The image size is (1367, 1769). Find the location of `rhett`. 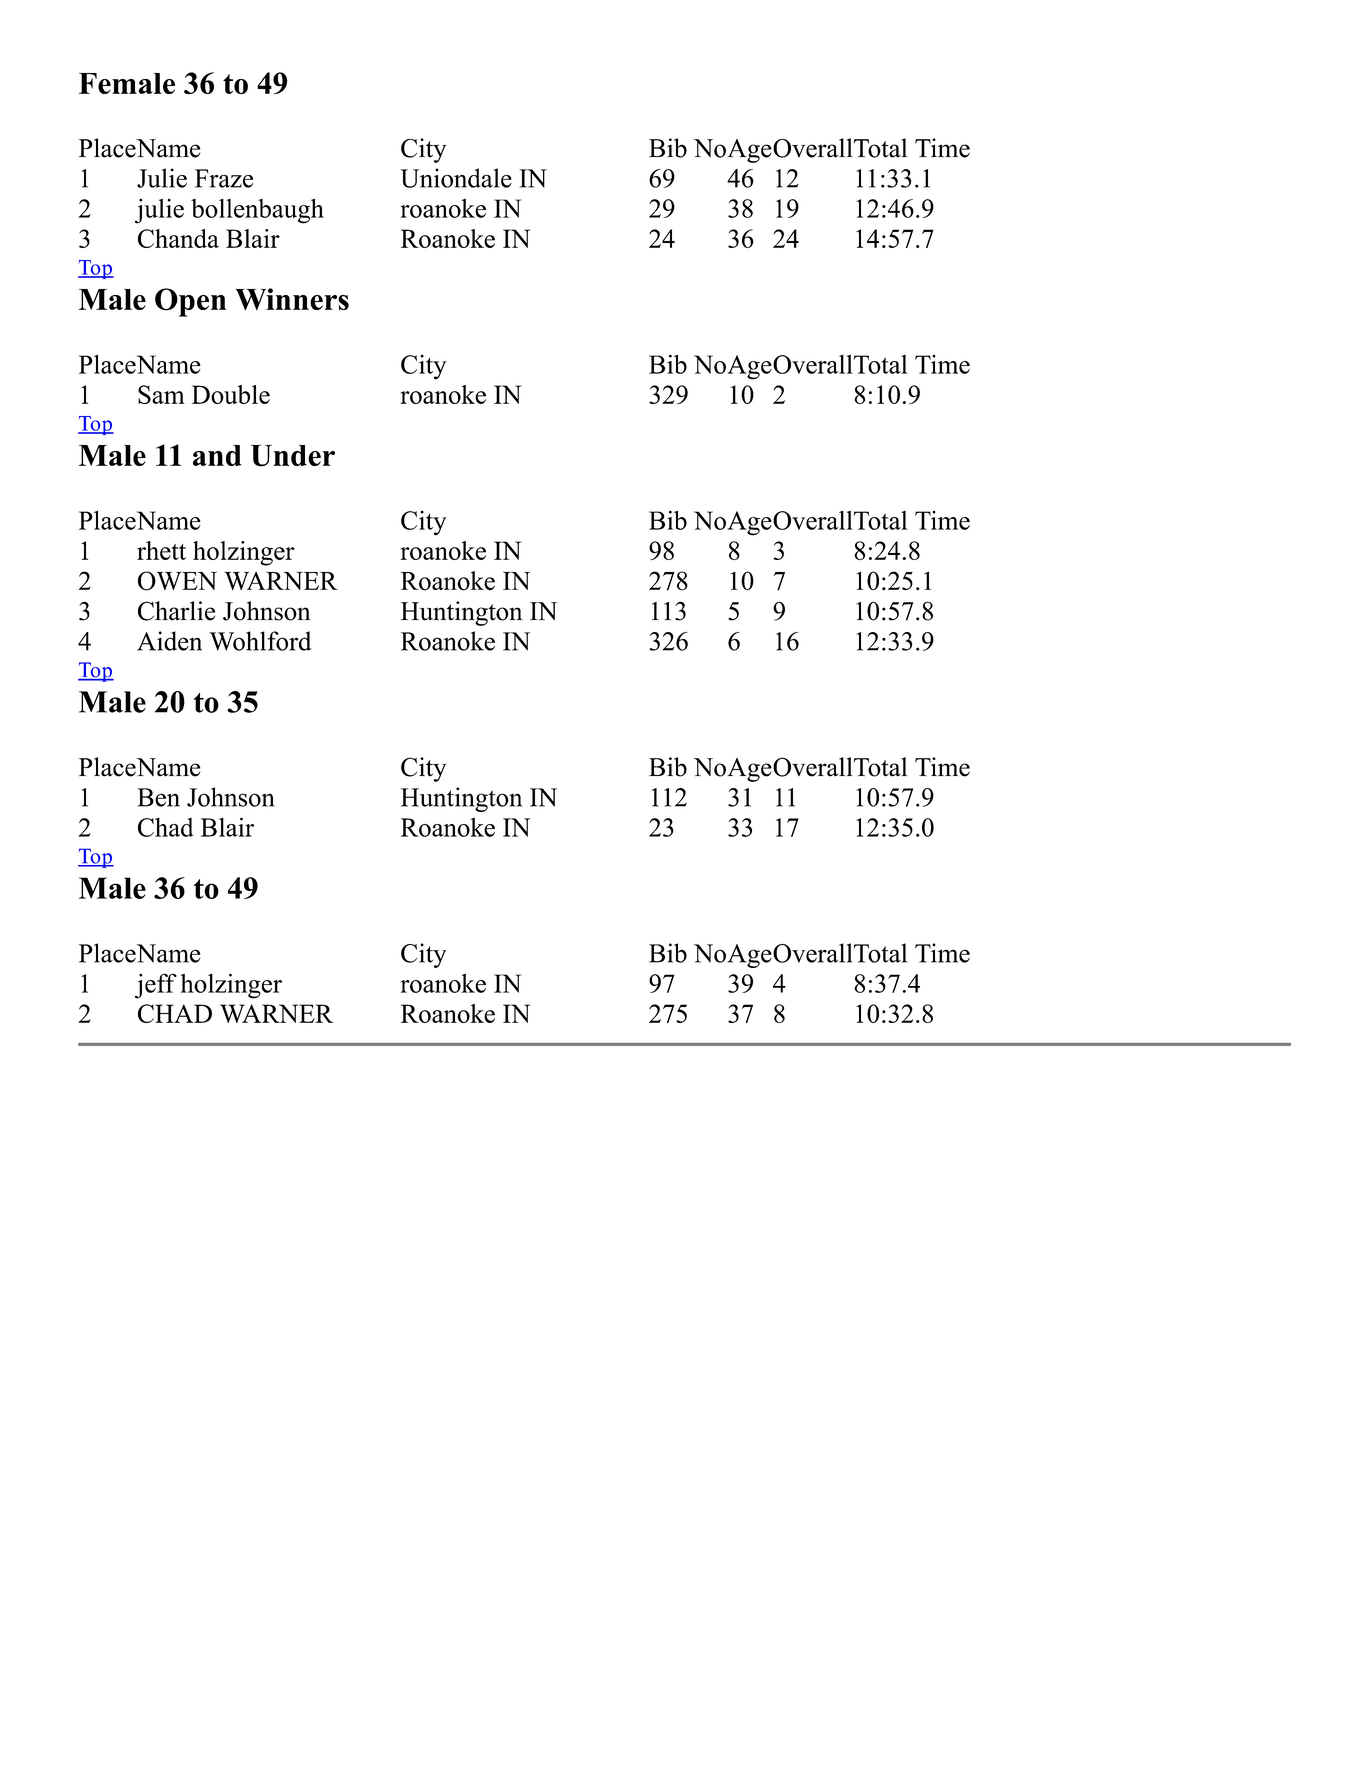

rhett is located at coordinates (161, 550).
